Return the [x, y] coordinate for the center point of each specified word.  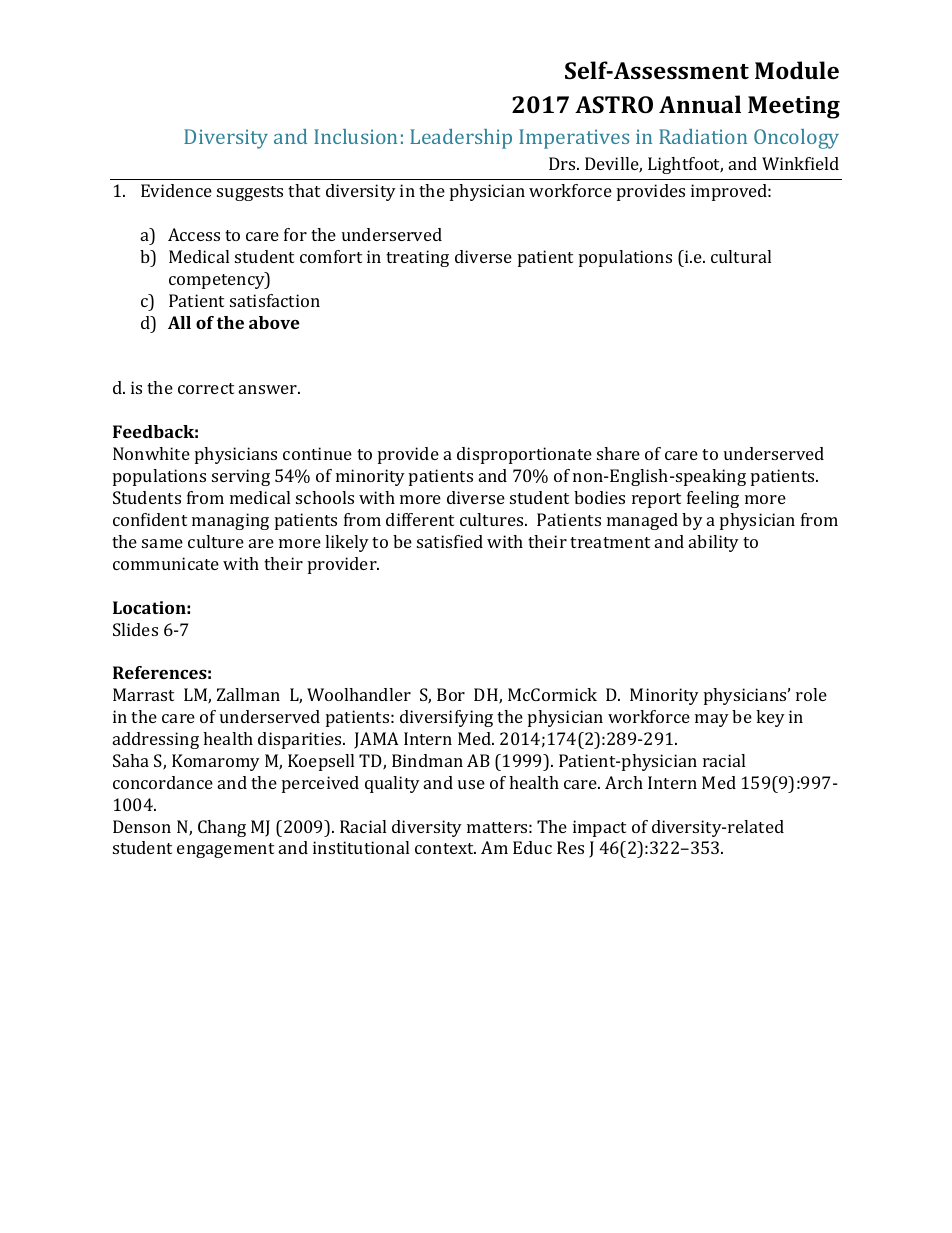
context [445, 848]
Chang [222, 828]
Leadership [461, 139]
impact [599, 828]
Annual [700, 104]
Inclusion [355, 136]
